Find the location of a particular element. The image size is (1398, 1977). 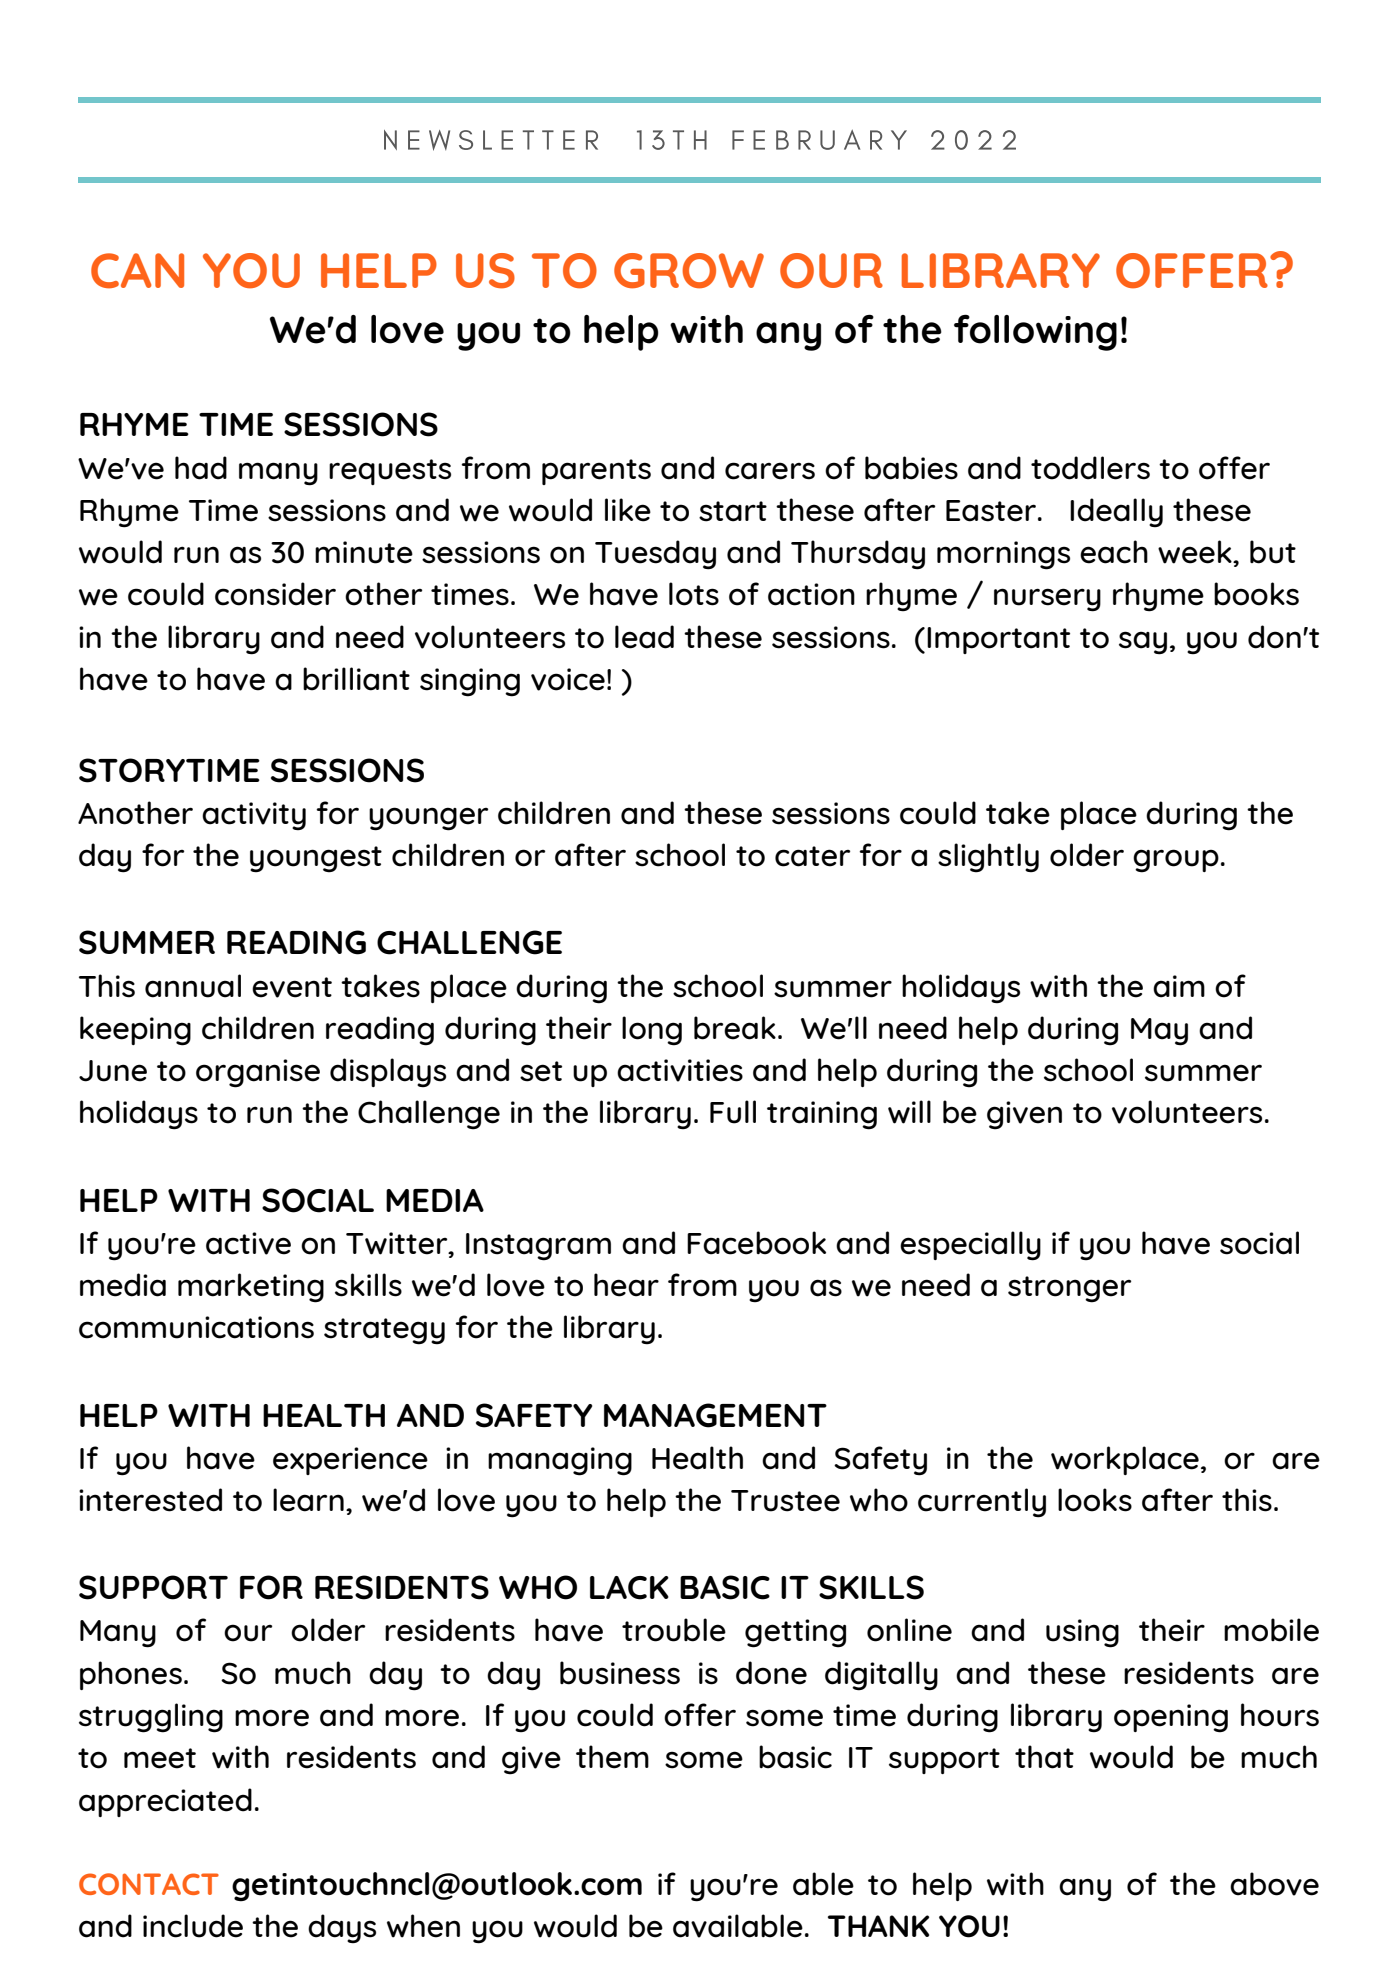

them is located at coordinates (612, 1757).
